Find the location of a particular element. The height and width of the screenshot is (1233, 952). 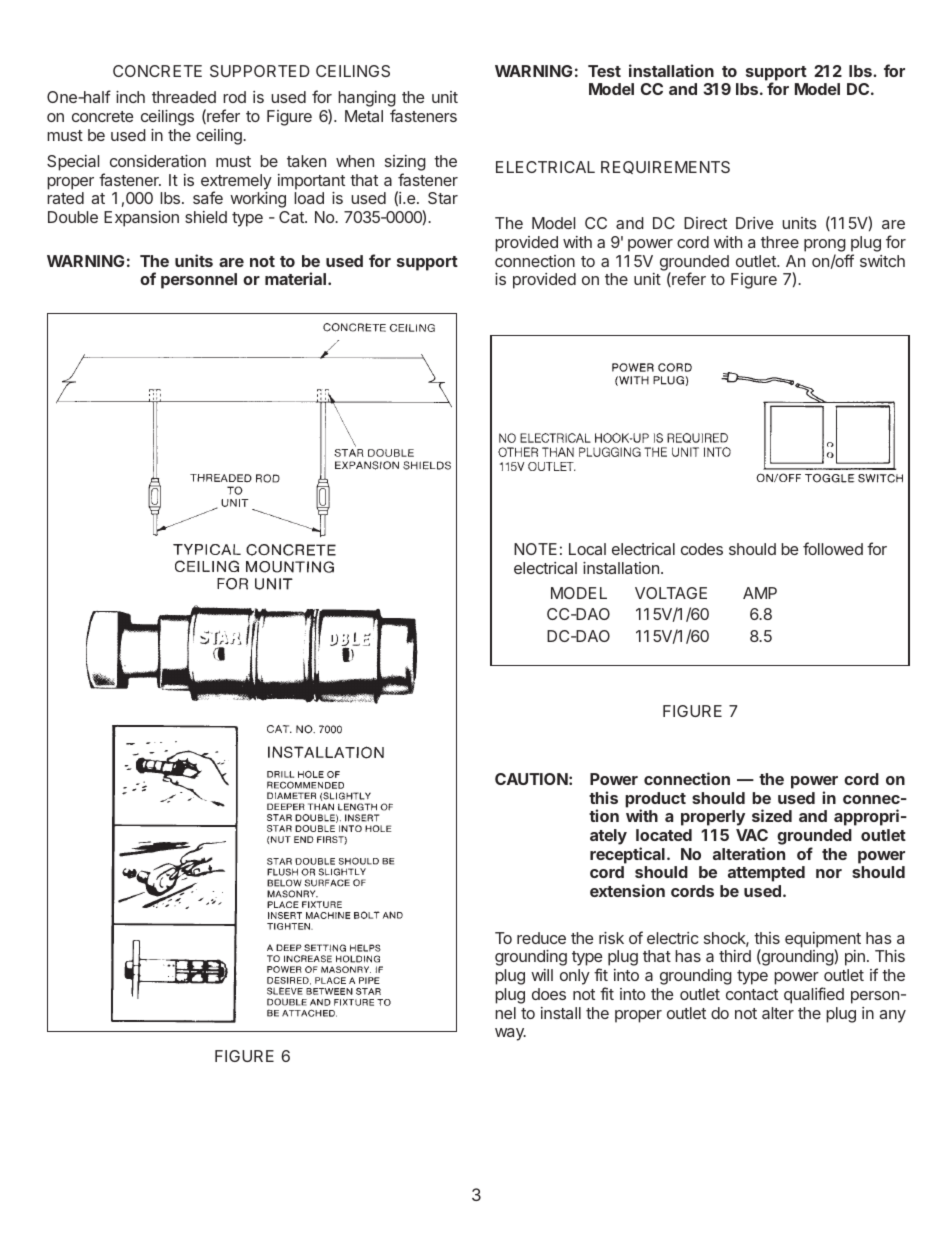

REQUIREMENTS is located at coordinates (665, 167).
